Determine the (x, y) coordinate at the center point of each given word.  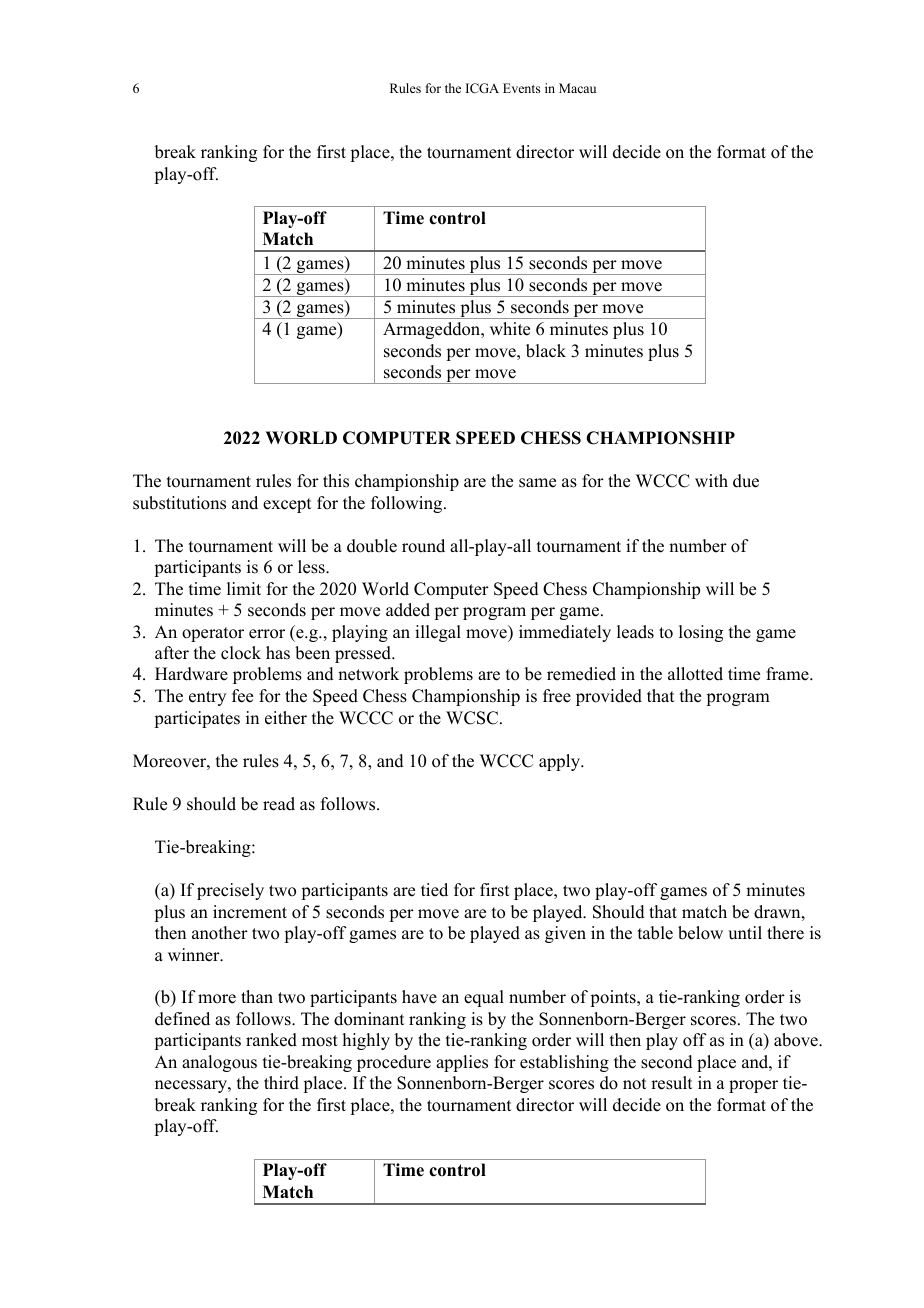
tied (434, 890)
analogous (219, 1063)
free (557, 696)
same (537, 483)
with (711, 480)
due (746, 481)
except (287, 505)
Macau (577, 88)
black (546, 351)
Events (522, 88)
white (510, 329)
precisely (230, 891)
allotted (695, 674)
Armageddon (433, 330)
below (700, 933)
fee (242, 696)
